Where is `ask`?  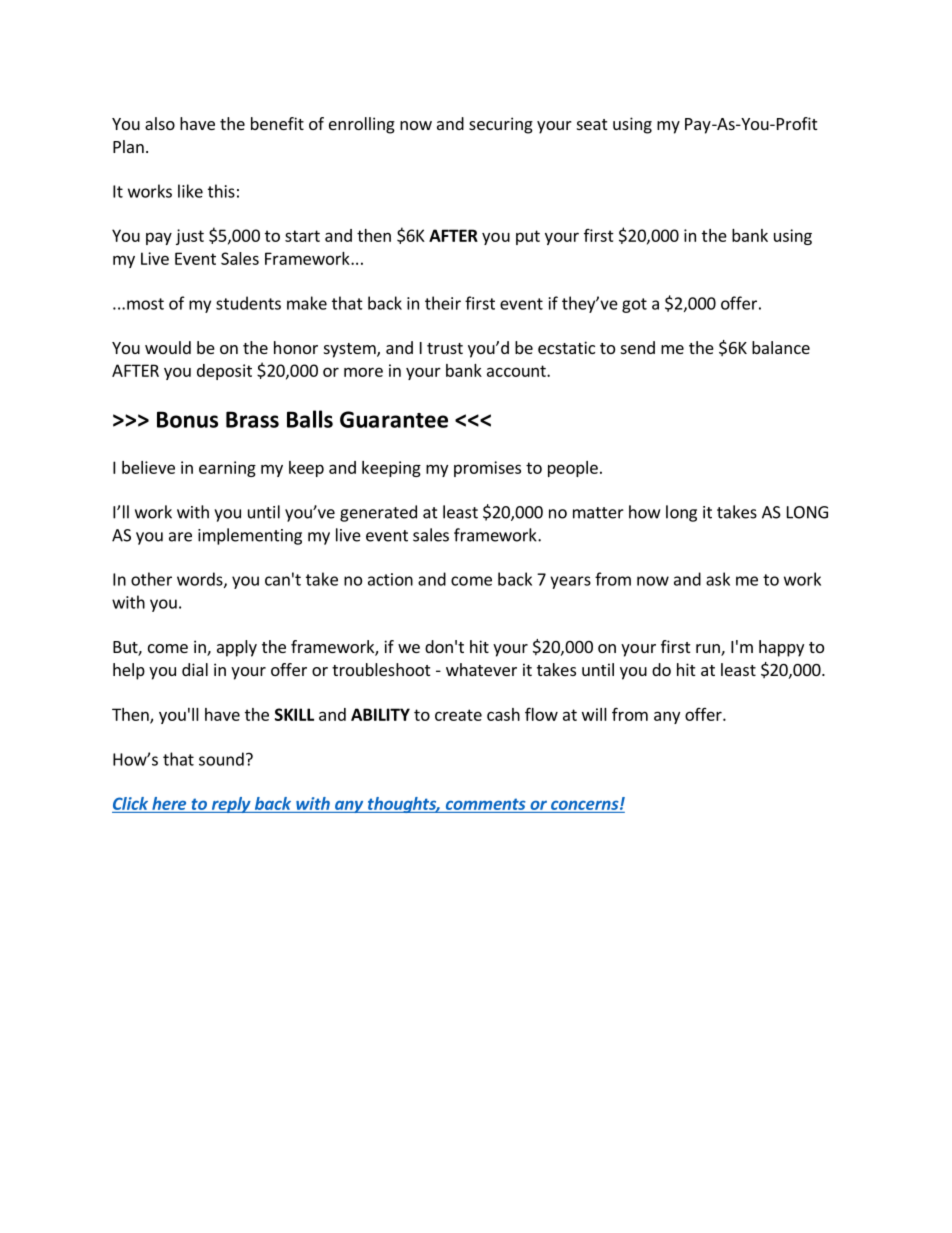
ask is located at coordinates (718, 579).
